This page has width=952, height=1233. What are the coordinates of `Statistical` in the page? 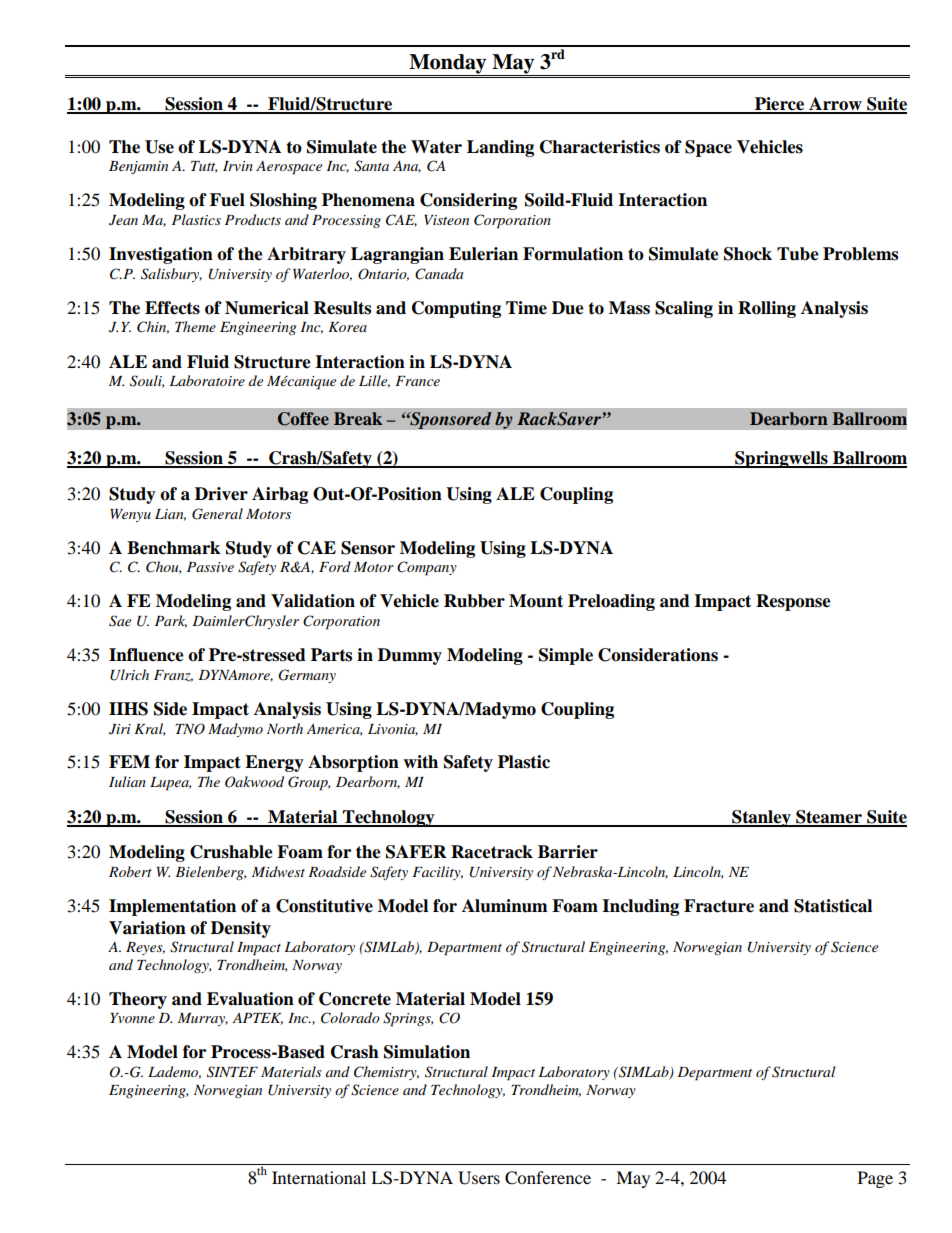 It's located at (833, 906).
